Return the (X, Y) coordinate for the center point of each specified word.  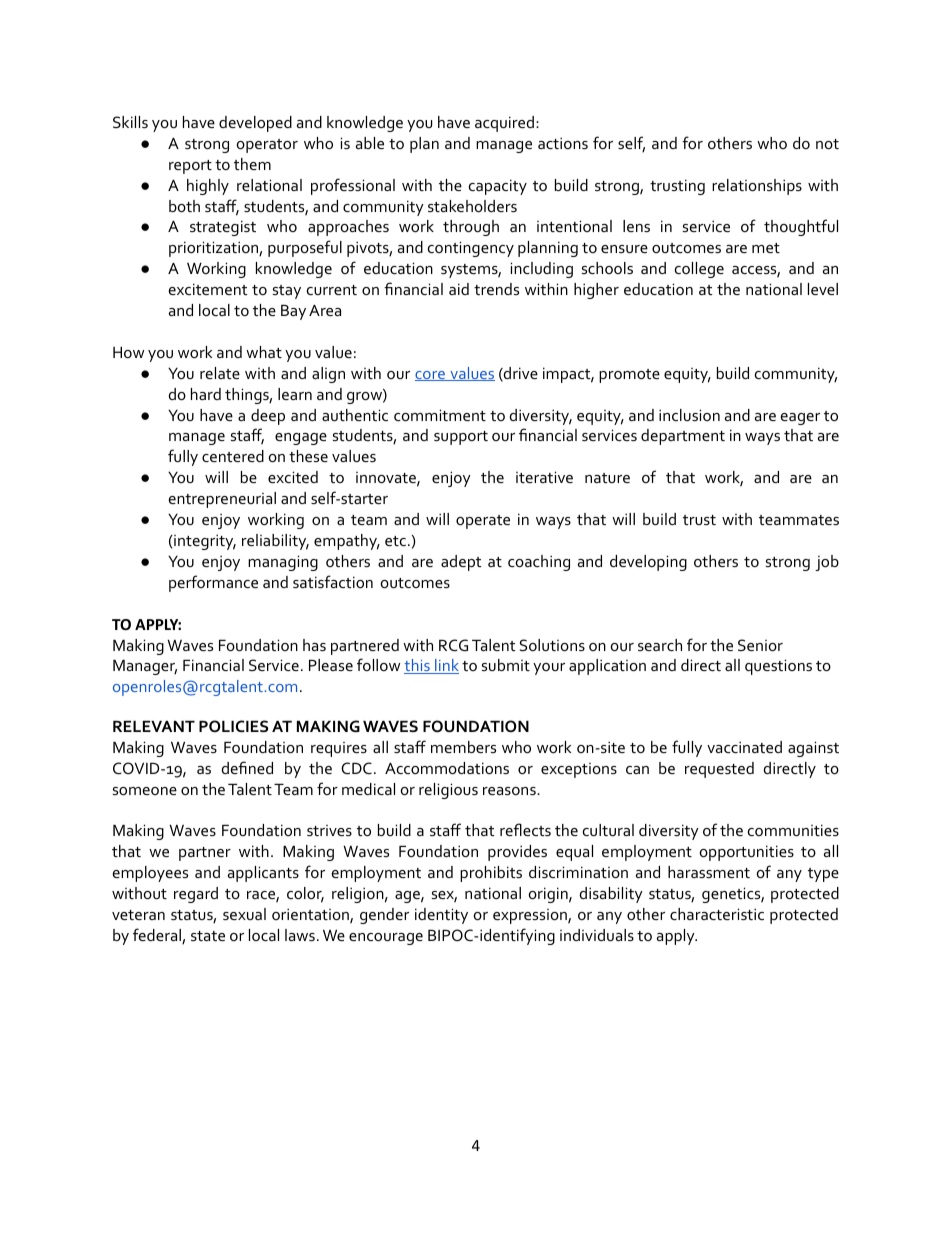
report (190, 167)
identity (441, 916)
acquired (504, 124)
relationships (757, 187)
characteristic (717, 914)
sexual (244, 914)
